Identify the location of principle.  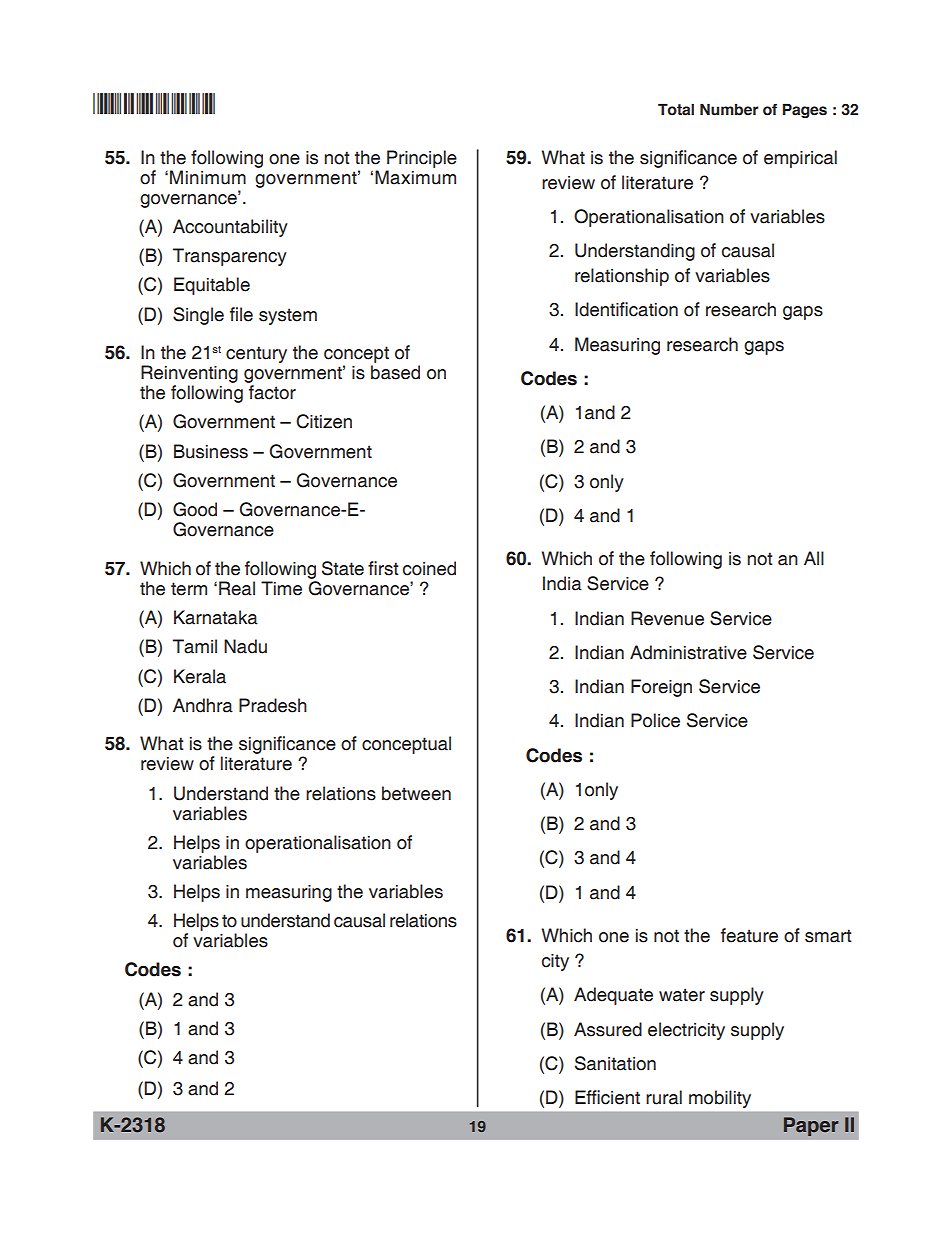
(422, 159).
